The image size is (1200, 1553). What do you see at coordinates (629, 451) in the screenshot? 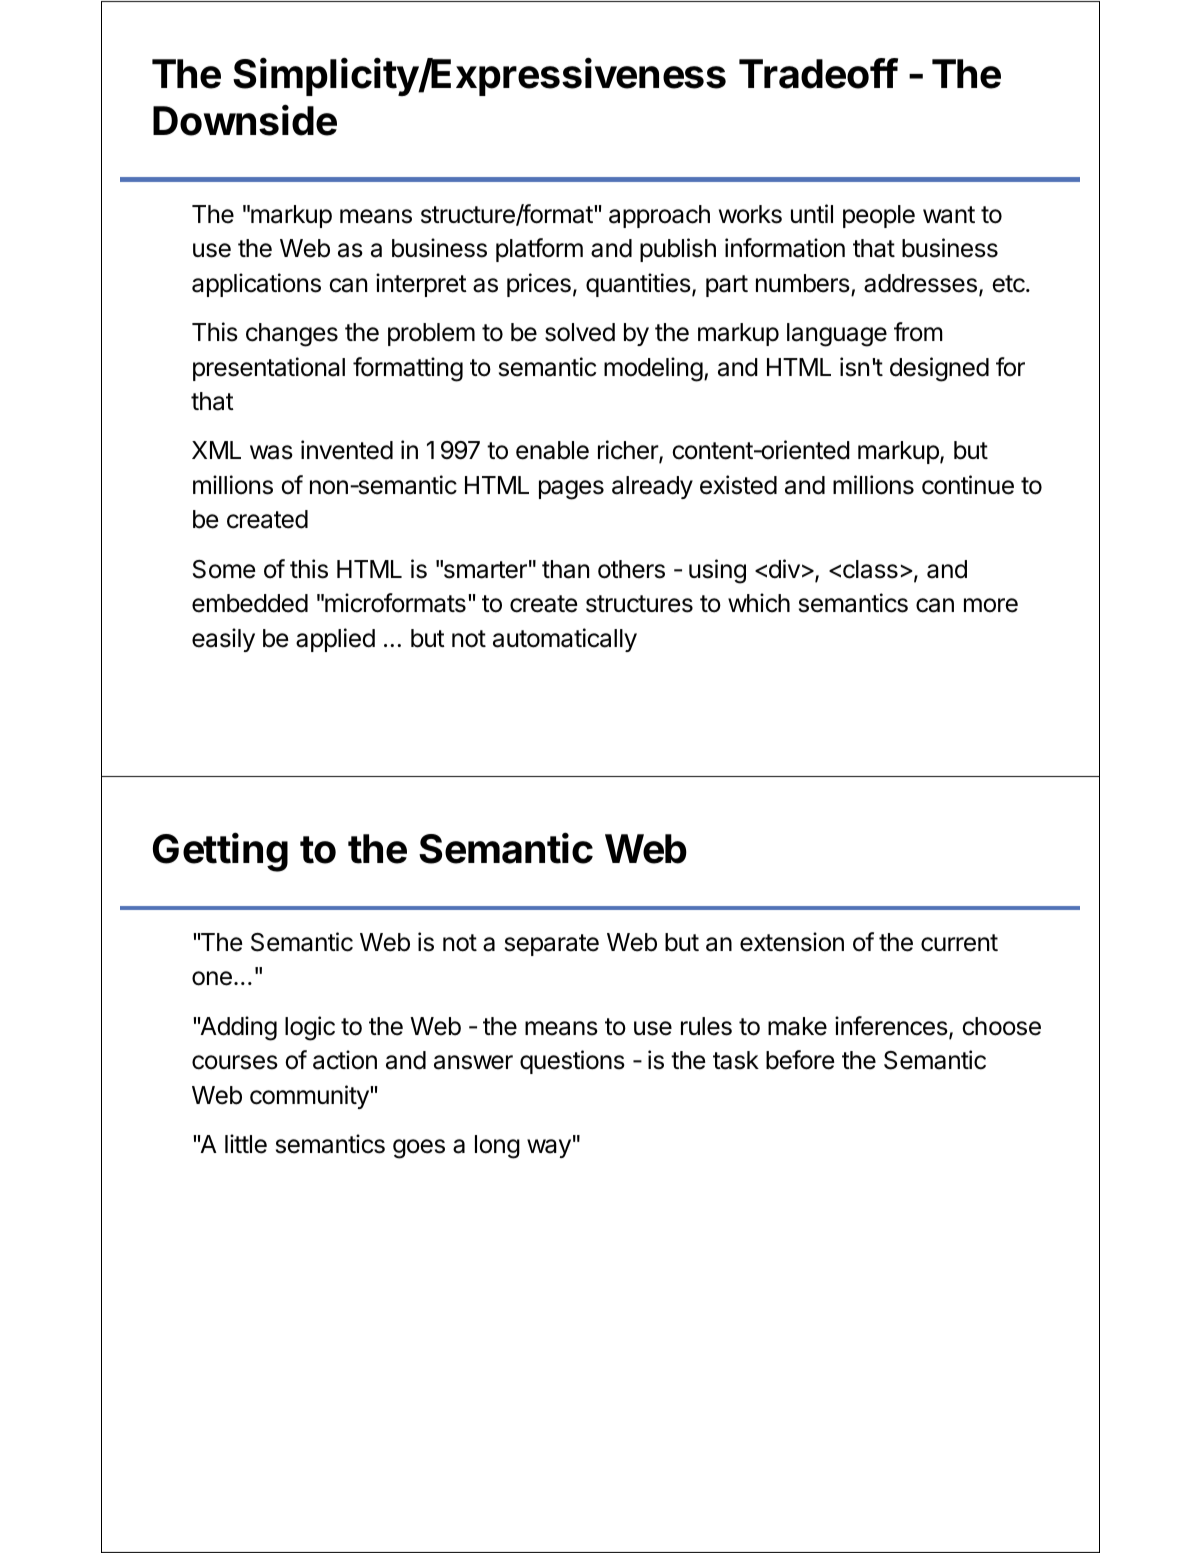
I see `richer` at bounding box center [629, 451].
